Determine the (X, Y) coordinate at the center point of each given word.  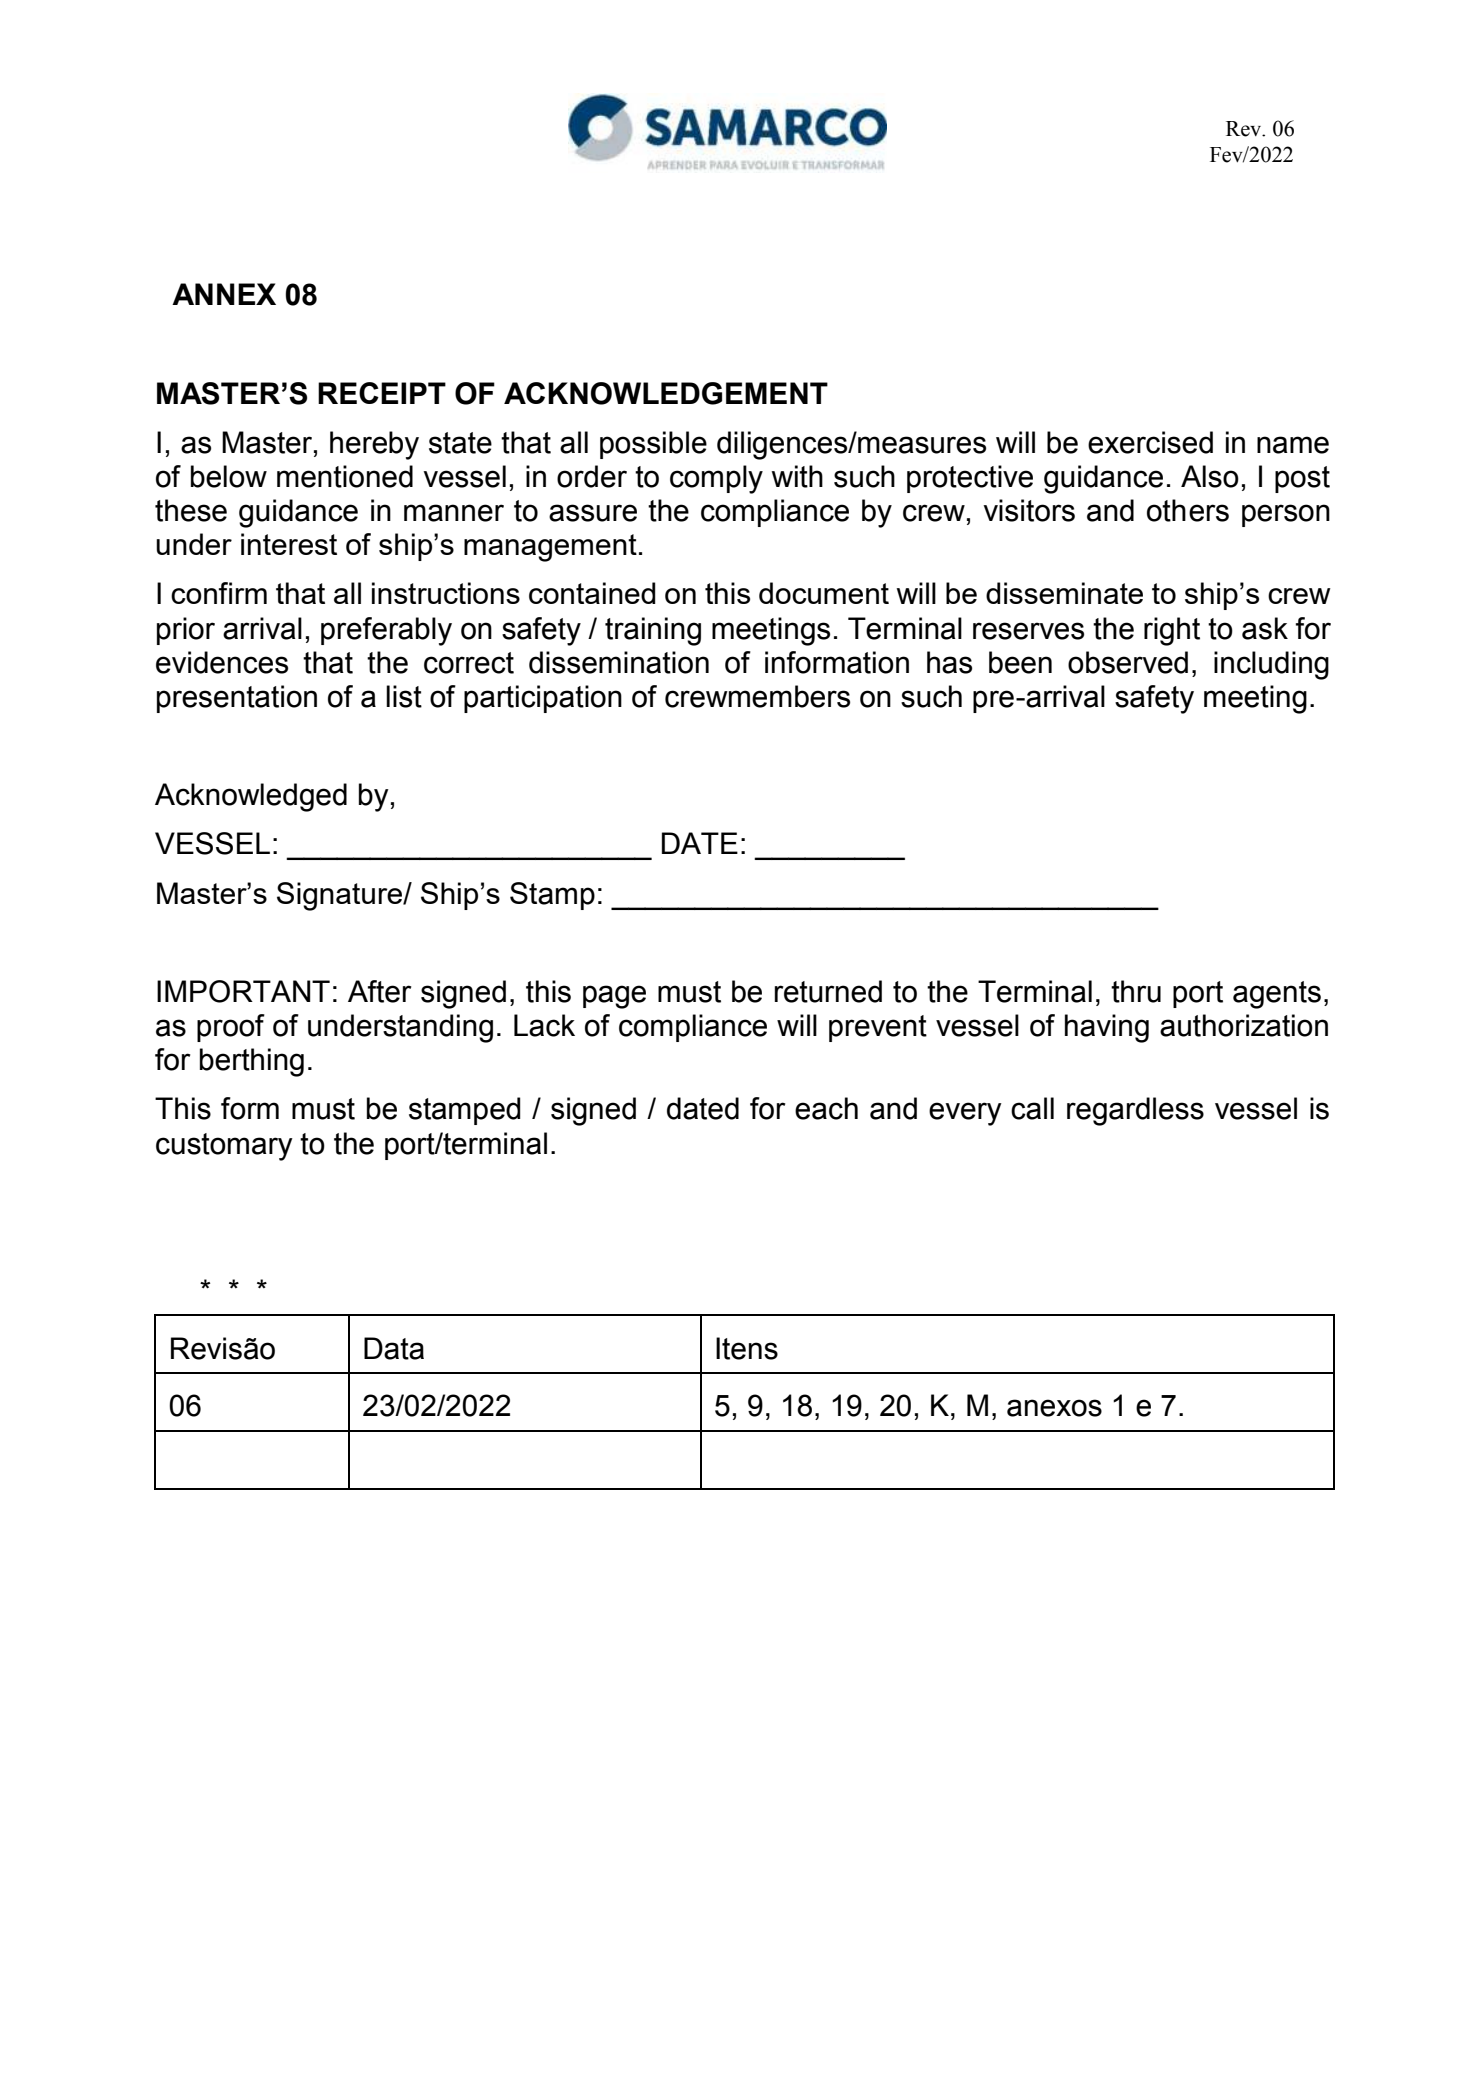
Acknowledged (251, 797)
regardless (1135, 1111)
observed (1128, 662)
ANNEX (224, 294)
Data (394, 1348)
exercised (1150, 442)
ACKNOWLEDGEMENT (666, 393)
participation (543, 699)
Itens (747, 1348)
